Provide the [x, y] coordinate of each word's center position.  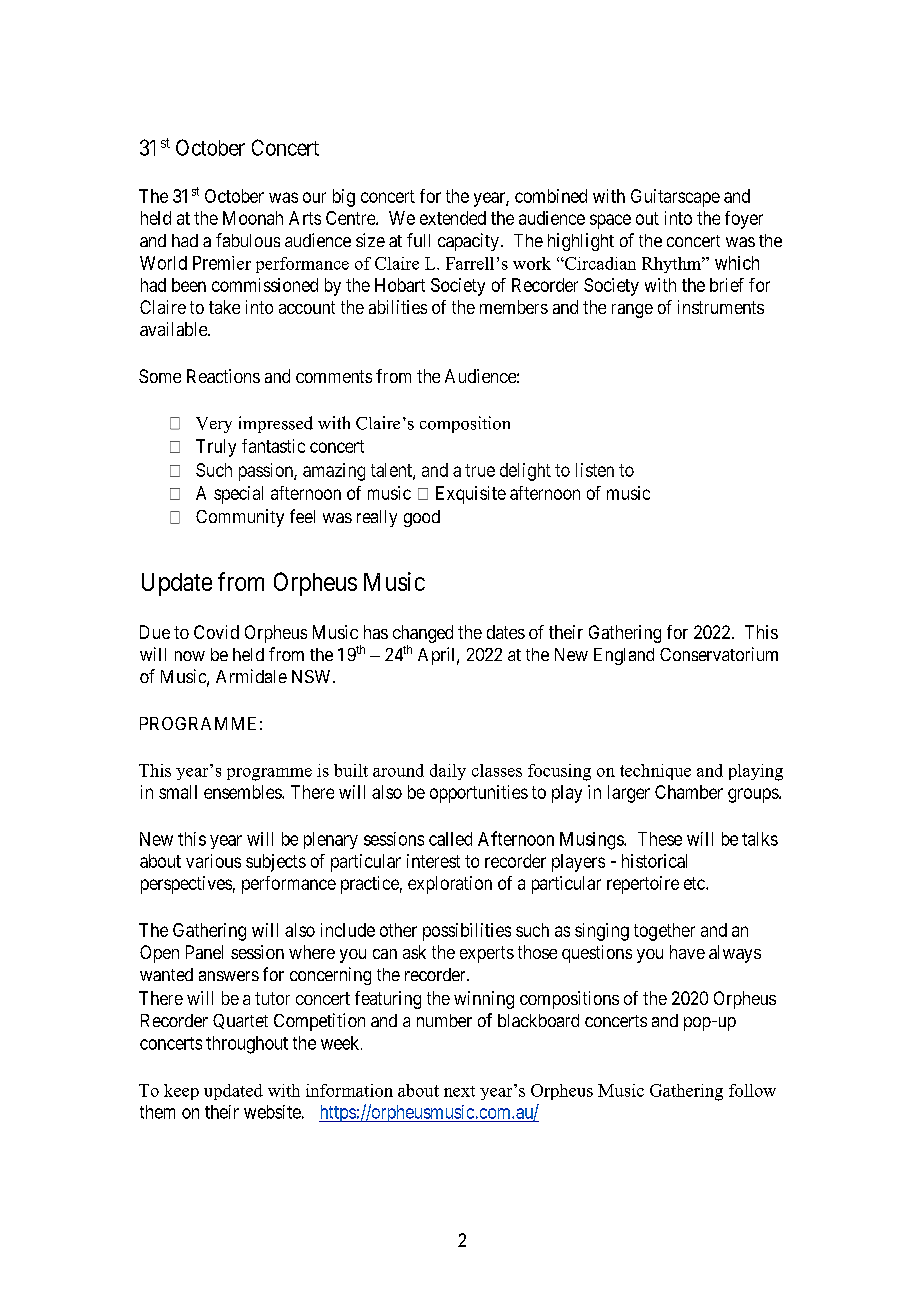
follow [752, 1090]
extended [453, 218]
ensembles [243, 792]
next [459, 1091]
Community [240, 518]
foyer [744, 220]
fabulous [248, 240]
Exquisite [471, 495]
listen [595, 470]
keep [181, 1092]
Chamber [689, 792]
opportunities [479, 794]
